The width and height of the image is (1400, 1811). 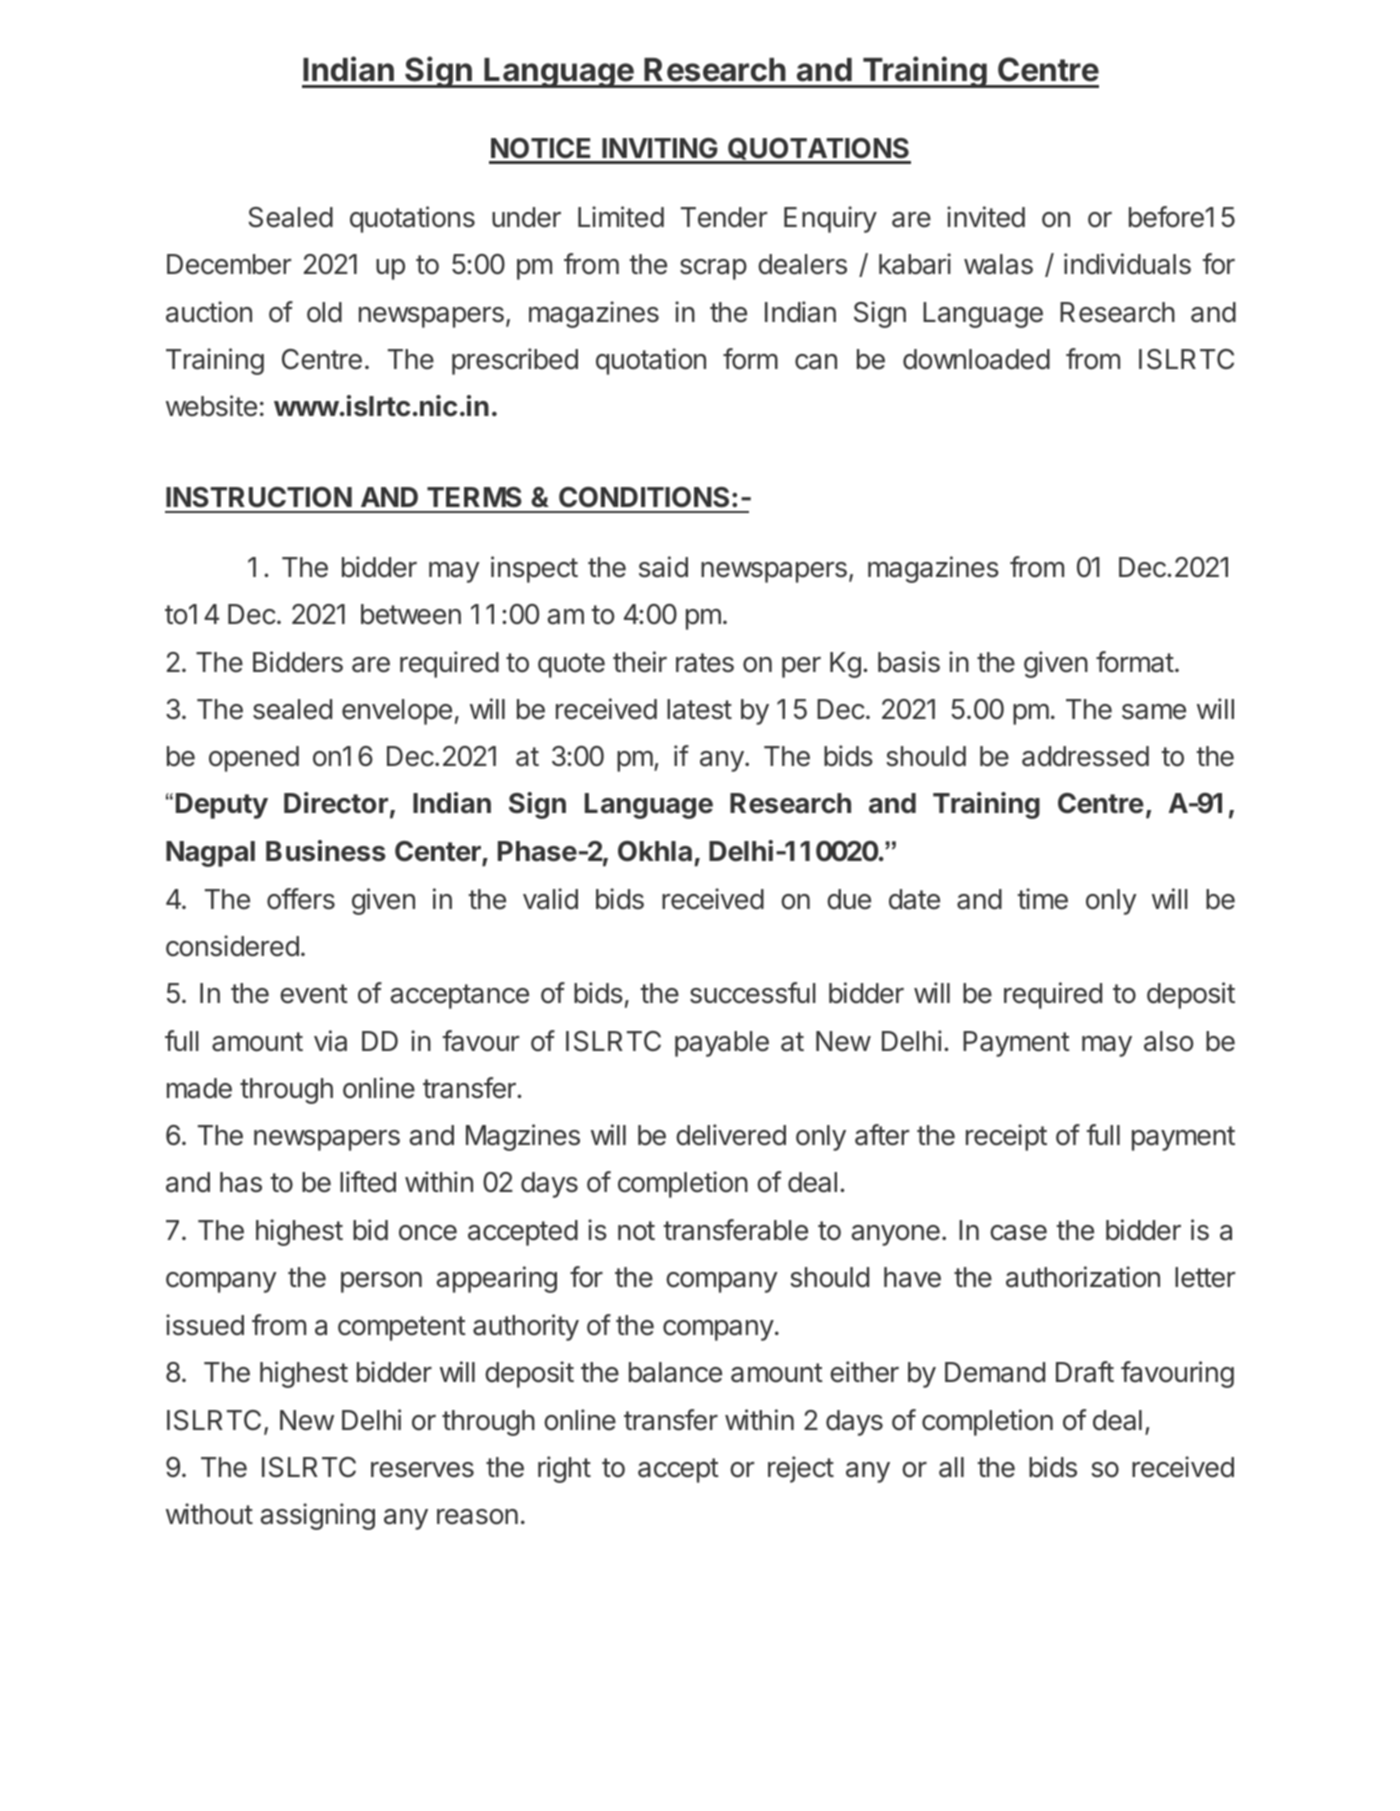 I want to click on reserves, so click(x=422, y=1470).
